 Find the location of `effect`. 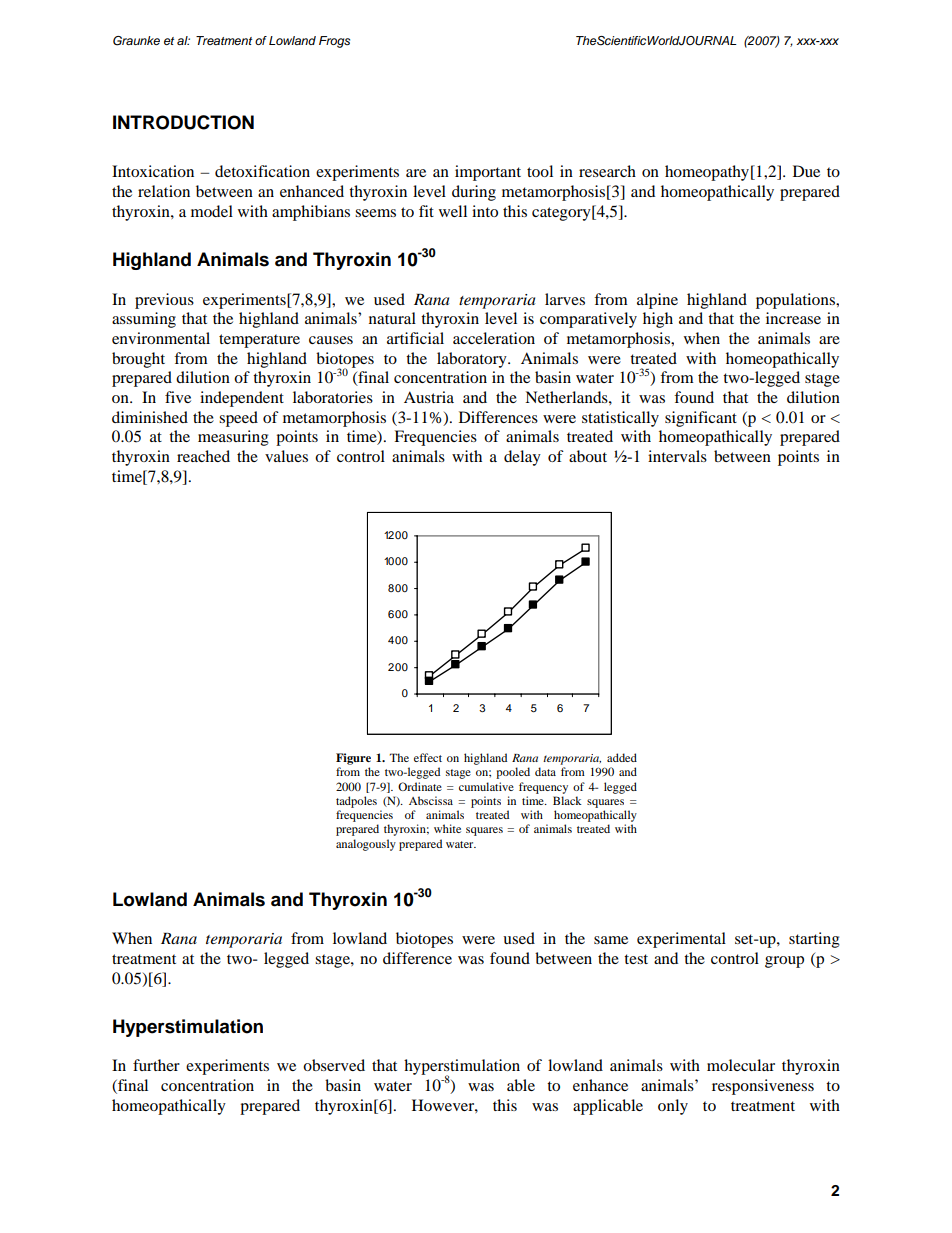

effect is located at coordinates (428, 757).
